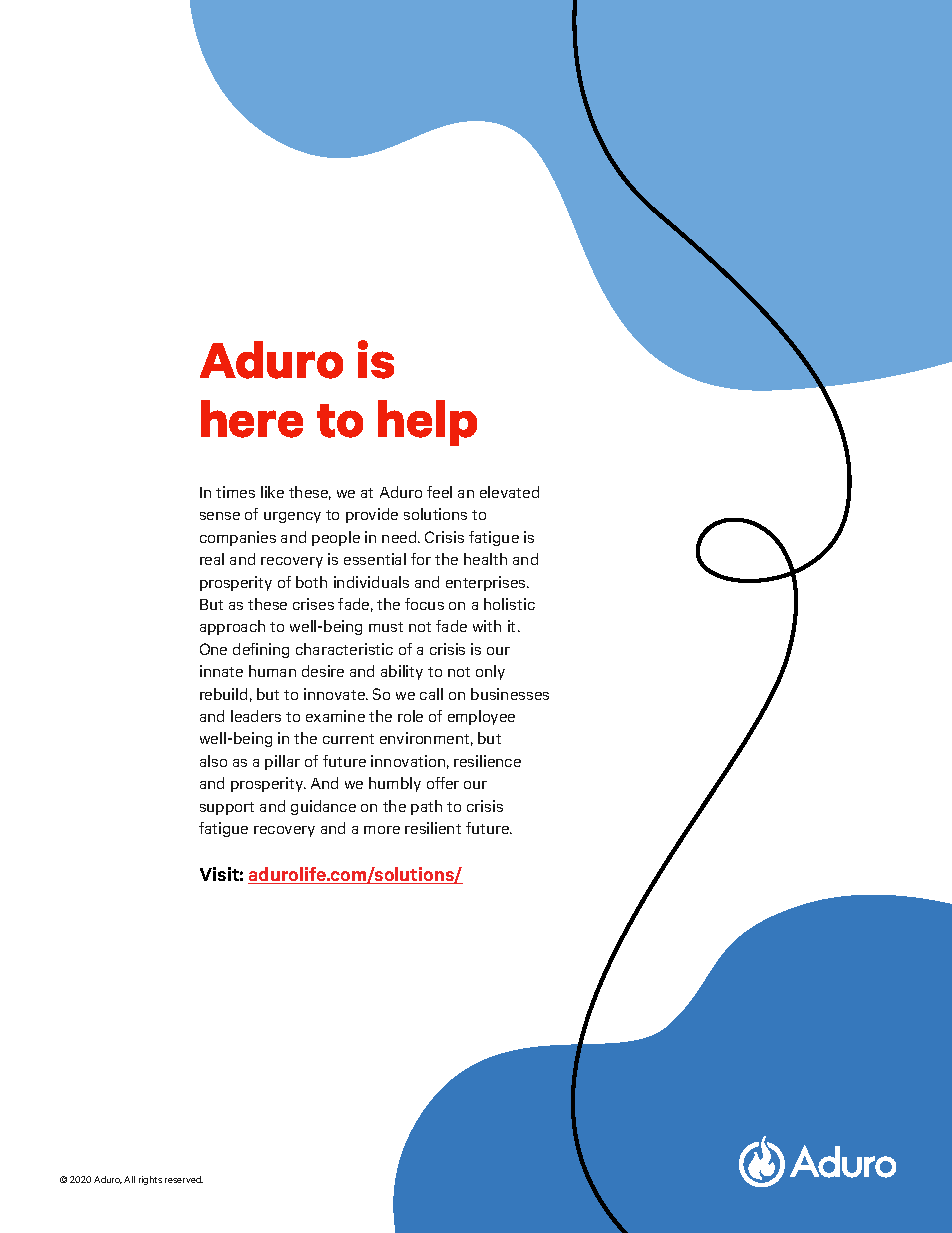 The image size is (952, 1233). What do you see at coordinates (382, 830) in the image?
I see `more` at bounding box center [382, 830].
